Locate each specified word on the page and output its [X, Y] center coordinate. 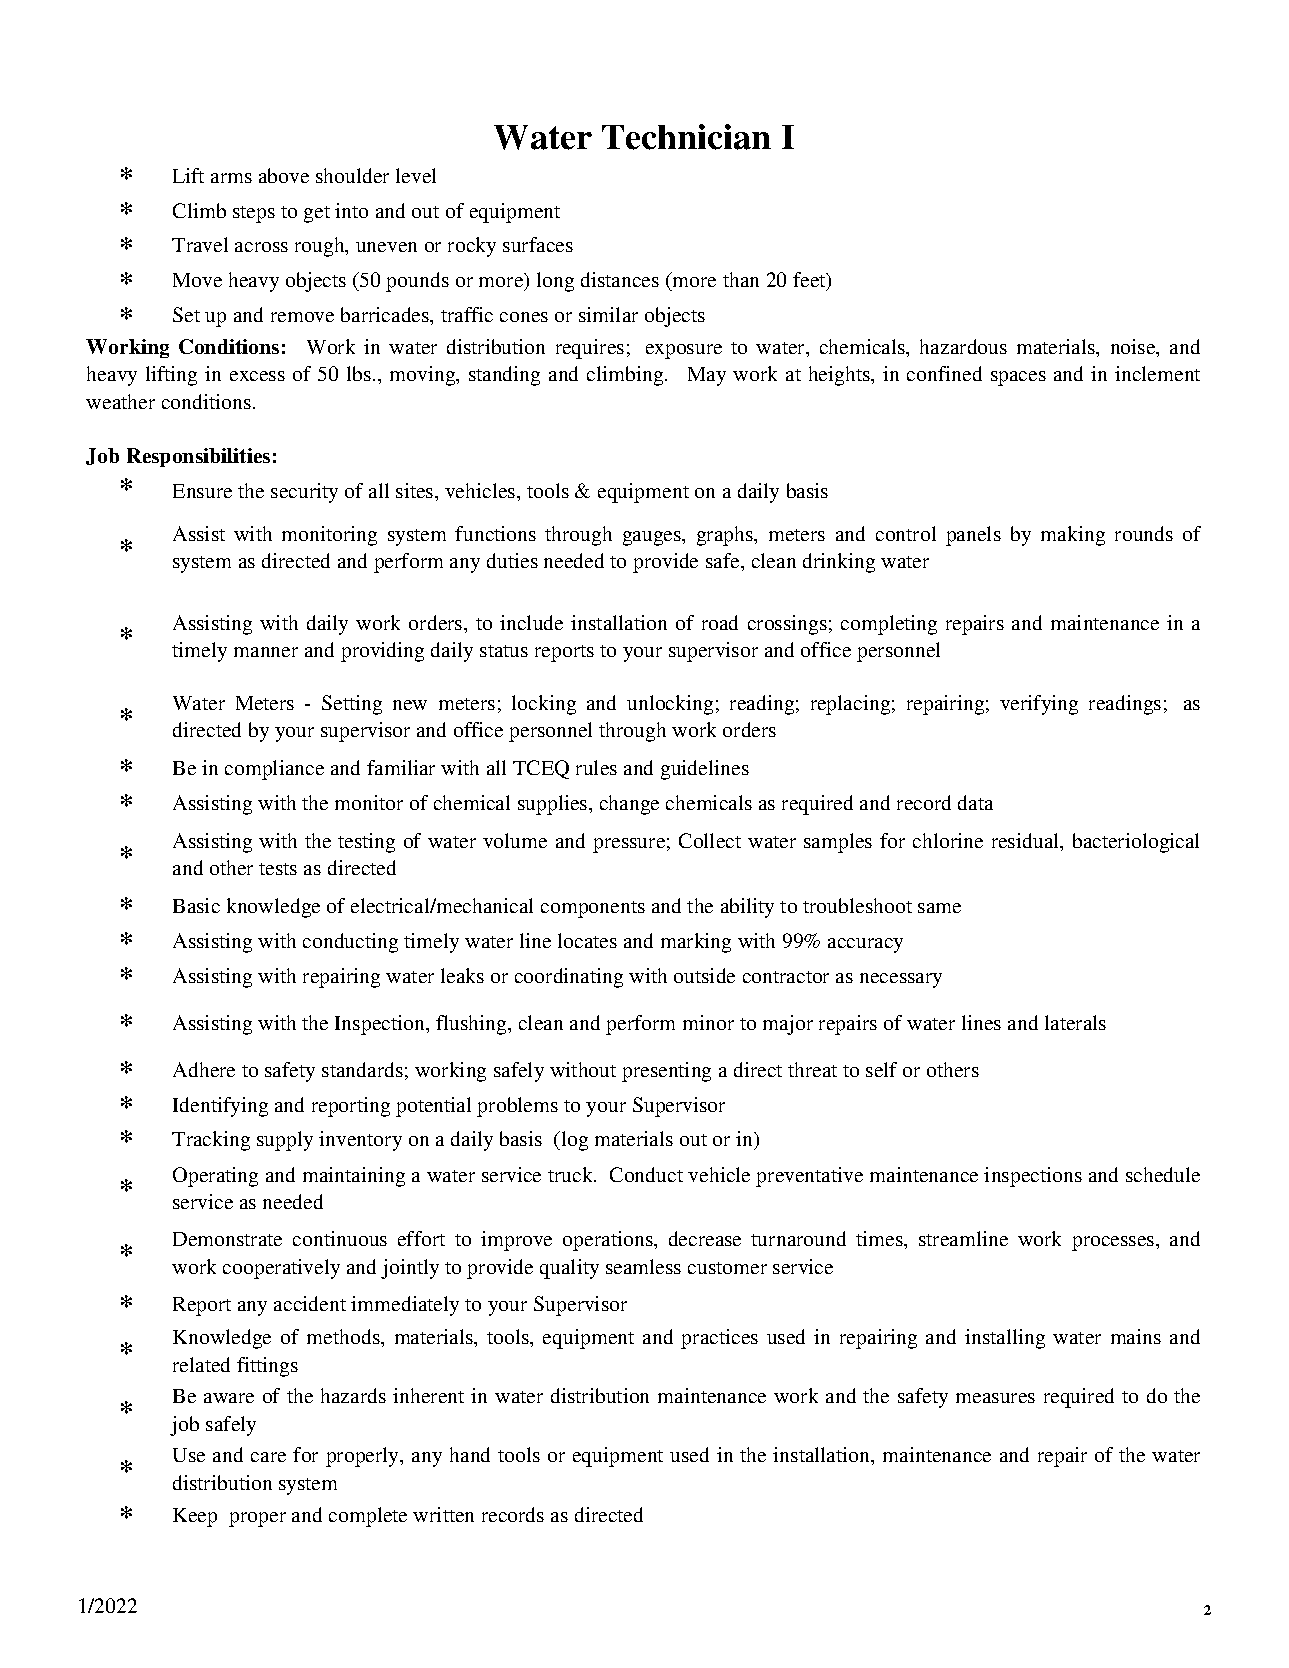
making [1073, 536]
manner [266, 652]
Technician [686, 137]
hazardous [963, 346]
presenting [666, 1072]
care [268, 1457]
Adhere [204, 1069]
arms [231, 178]
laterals [1075, 1022]
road [720, 622]
